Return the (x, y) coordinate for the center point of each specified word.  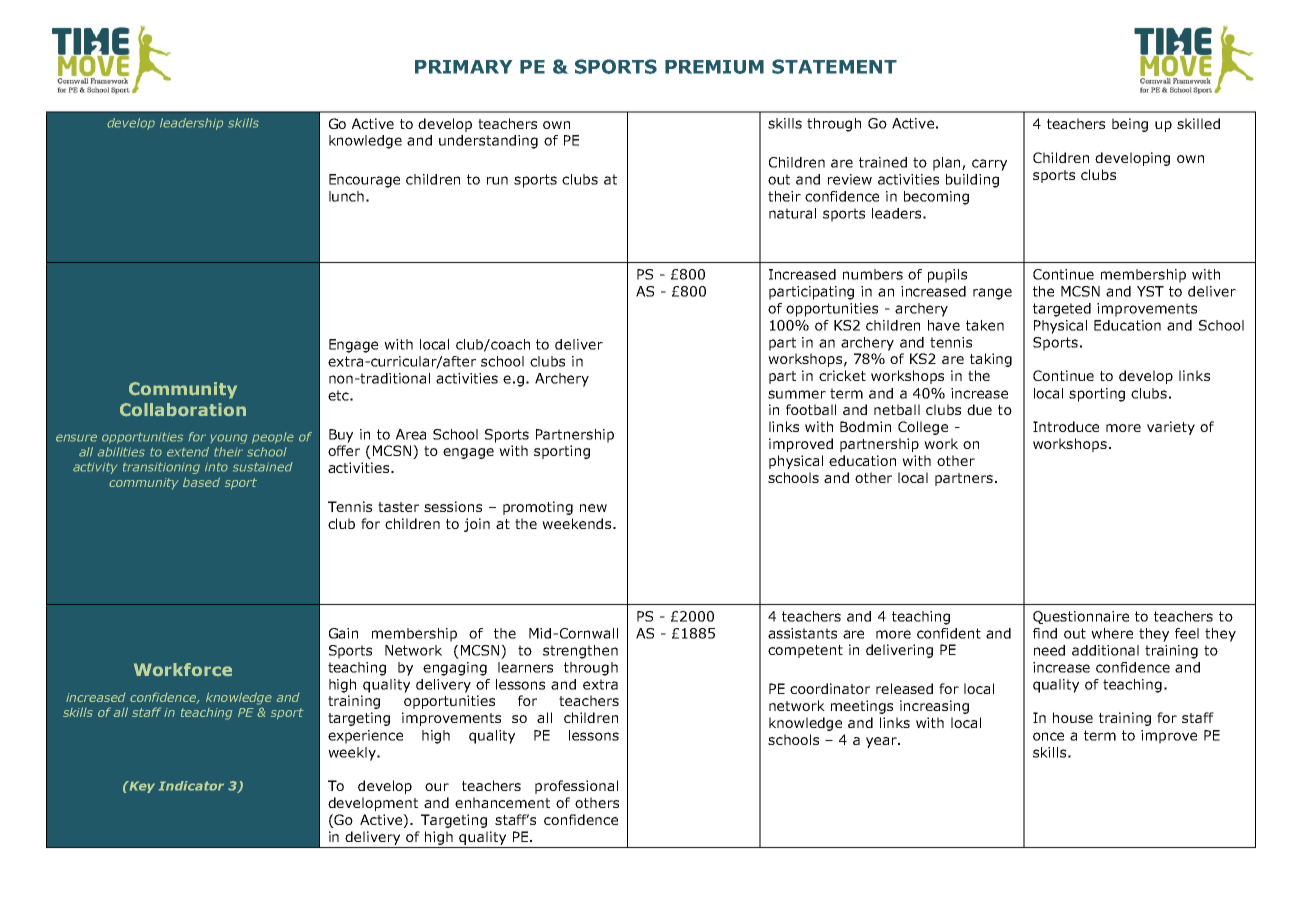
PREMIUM (714, 67)
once (1048, 736)
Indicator (191, 786)
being (1130, 125)
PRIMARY (463, 67)
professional (576, 787)
